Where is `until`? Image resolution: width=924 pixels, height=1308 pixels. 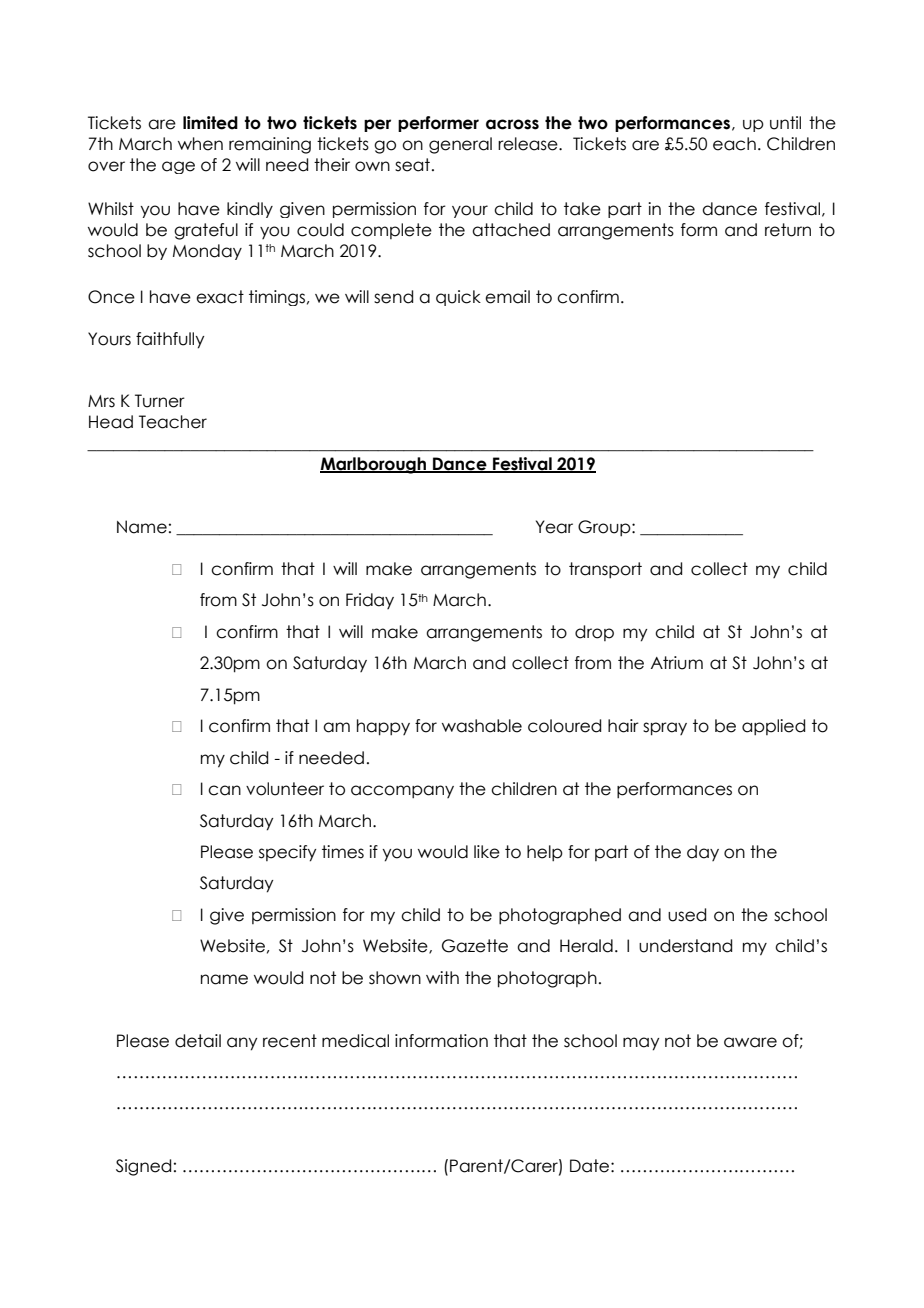
until is located at coordinates (785, 123).
